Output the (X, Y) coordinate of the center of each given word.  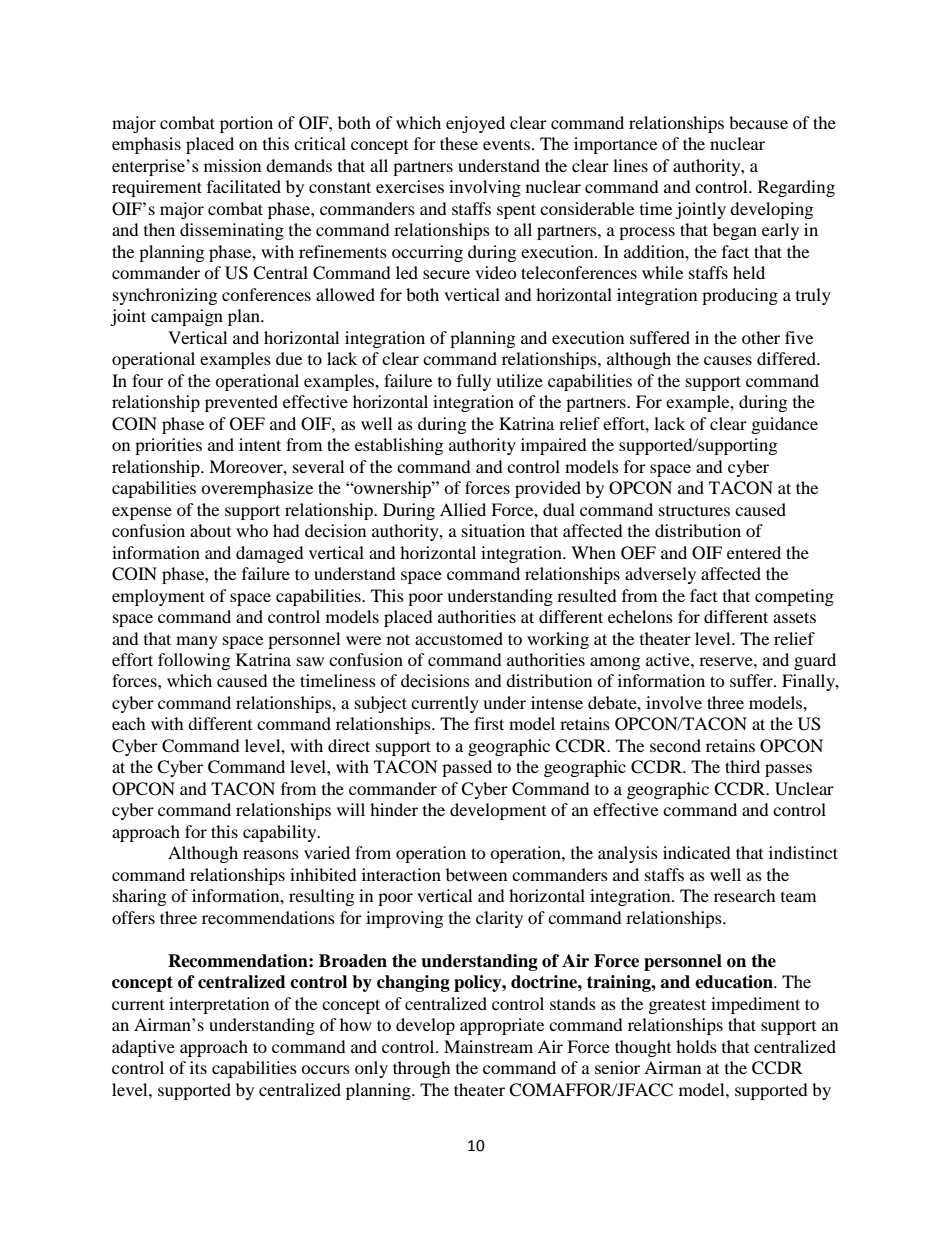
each (129, 723)
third (742, 766)
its (198, 1067)
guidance (785, 425)
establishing (399, 446)
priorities (168, 446)
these (459, 143)
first (489, 723)
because (758, 122)
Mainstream (488, 1046)
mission (232, 165)
